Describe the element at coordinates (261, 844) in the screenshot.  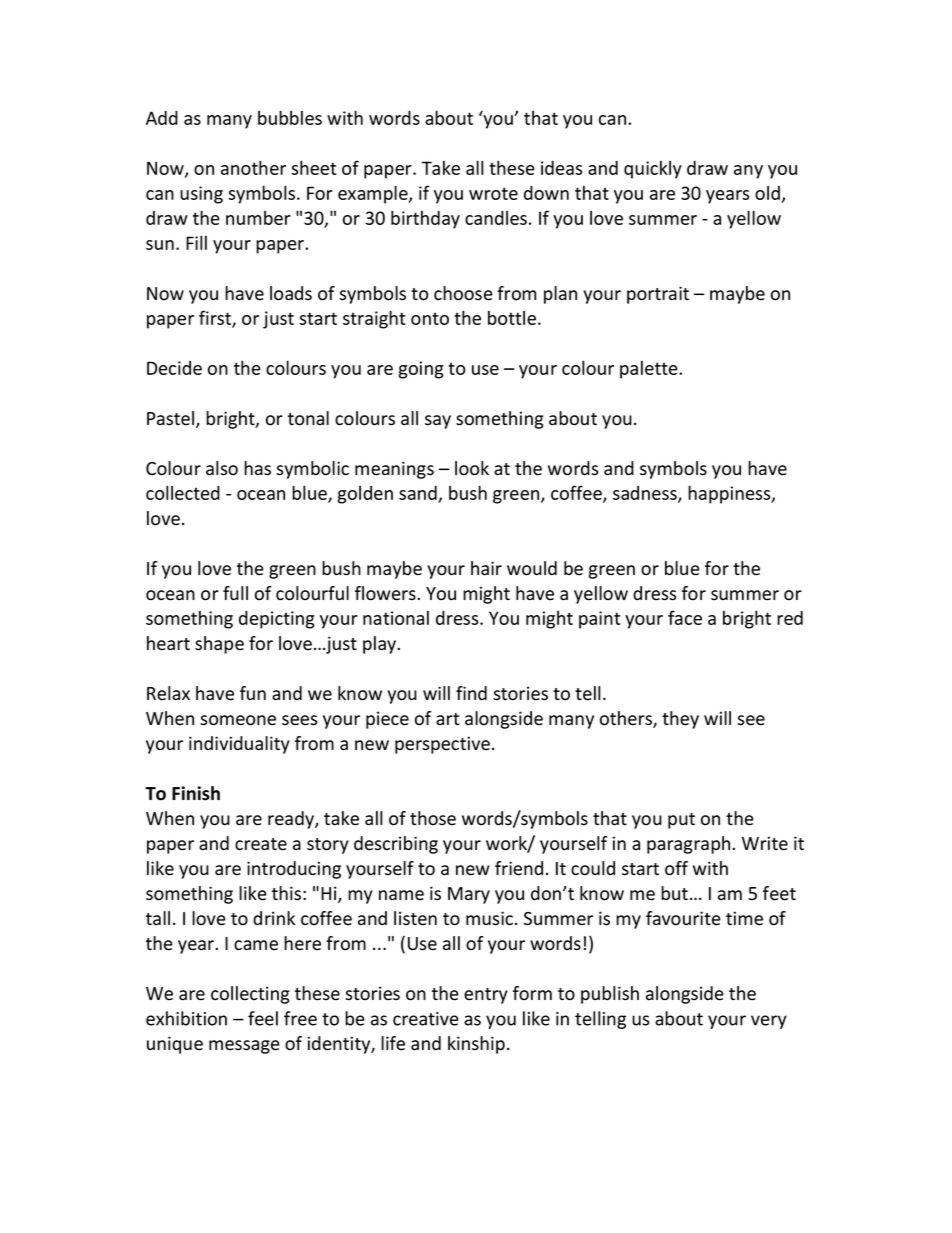
I see `create` at that location.
